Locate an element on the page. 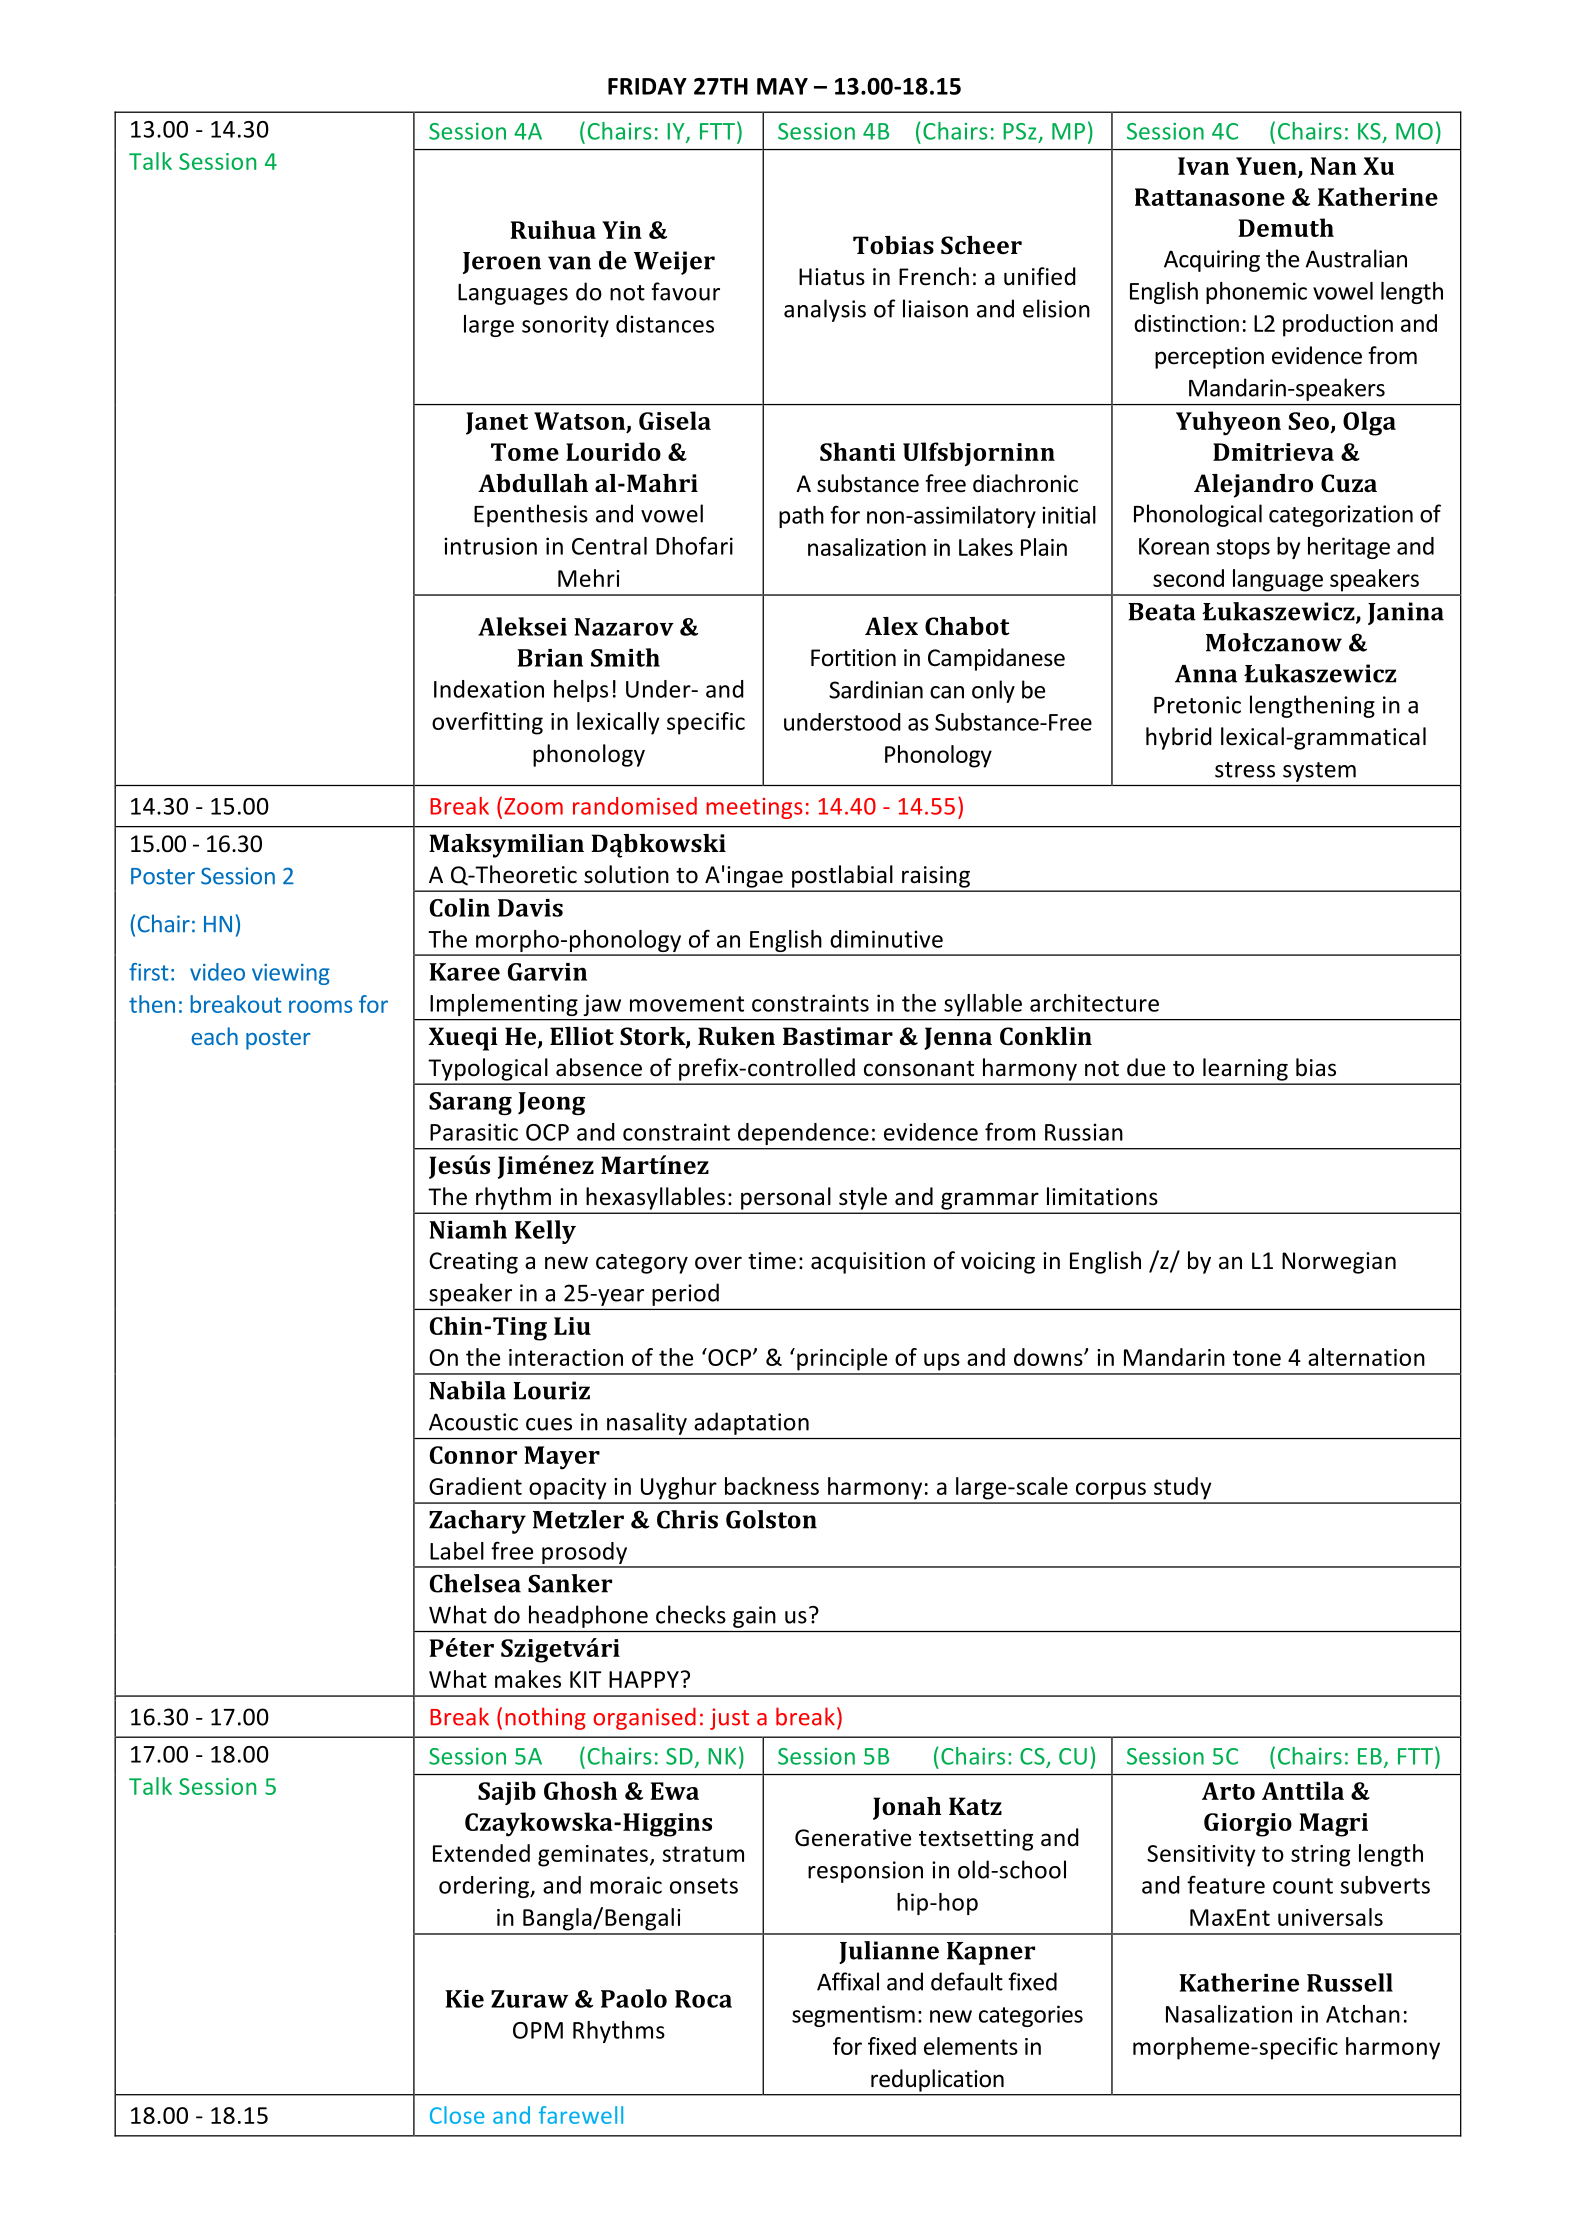 The height and width of the image is (2220, 1569). Yuen is located at coordinates (1267, 167).
